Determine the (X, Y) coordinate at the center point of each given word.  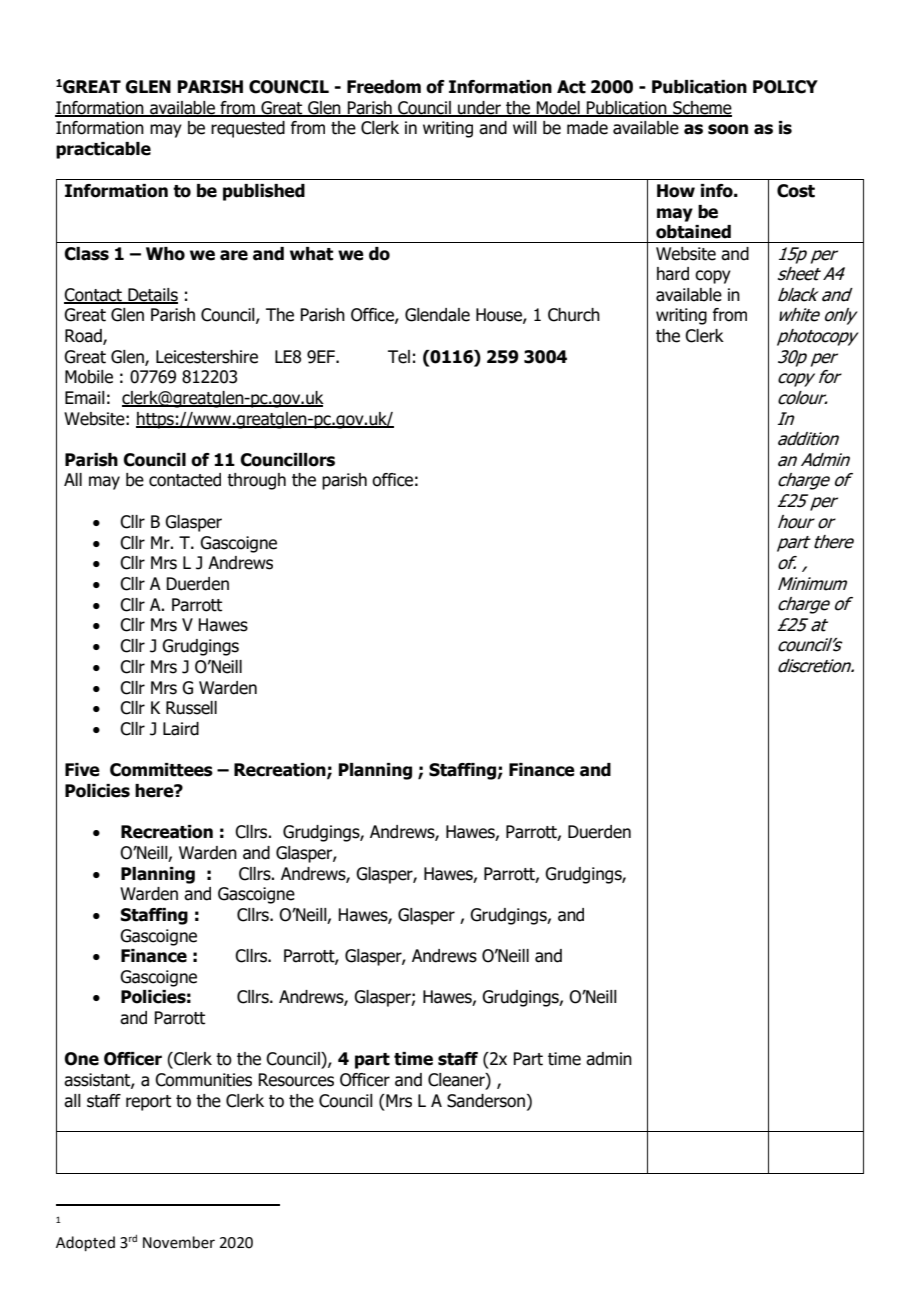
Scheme (701, 108)
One (81, 1059)
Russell (191, 708)
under (479, 108)
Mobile (89, 377)
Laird (181, 729)
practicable (103, 150)
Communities (203, 1080)
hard (673, 274)
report (148, 1103)
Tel (399, 357)
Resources (296, 1080)
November (179, 1242)
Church (574, 315)
